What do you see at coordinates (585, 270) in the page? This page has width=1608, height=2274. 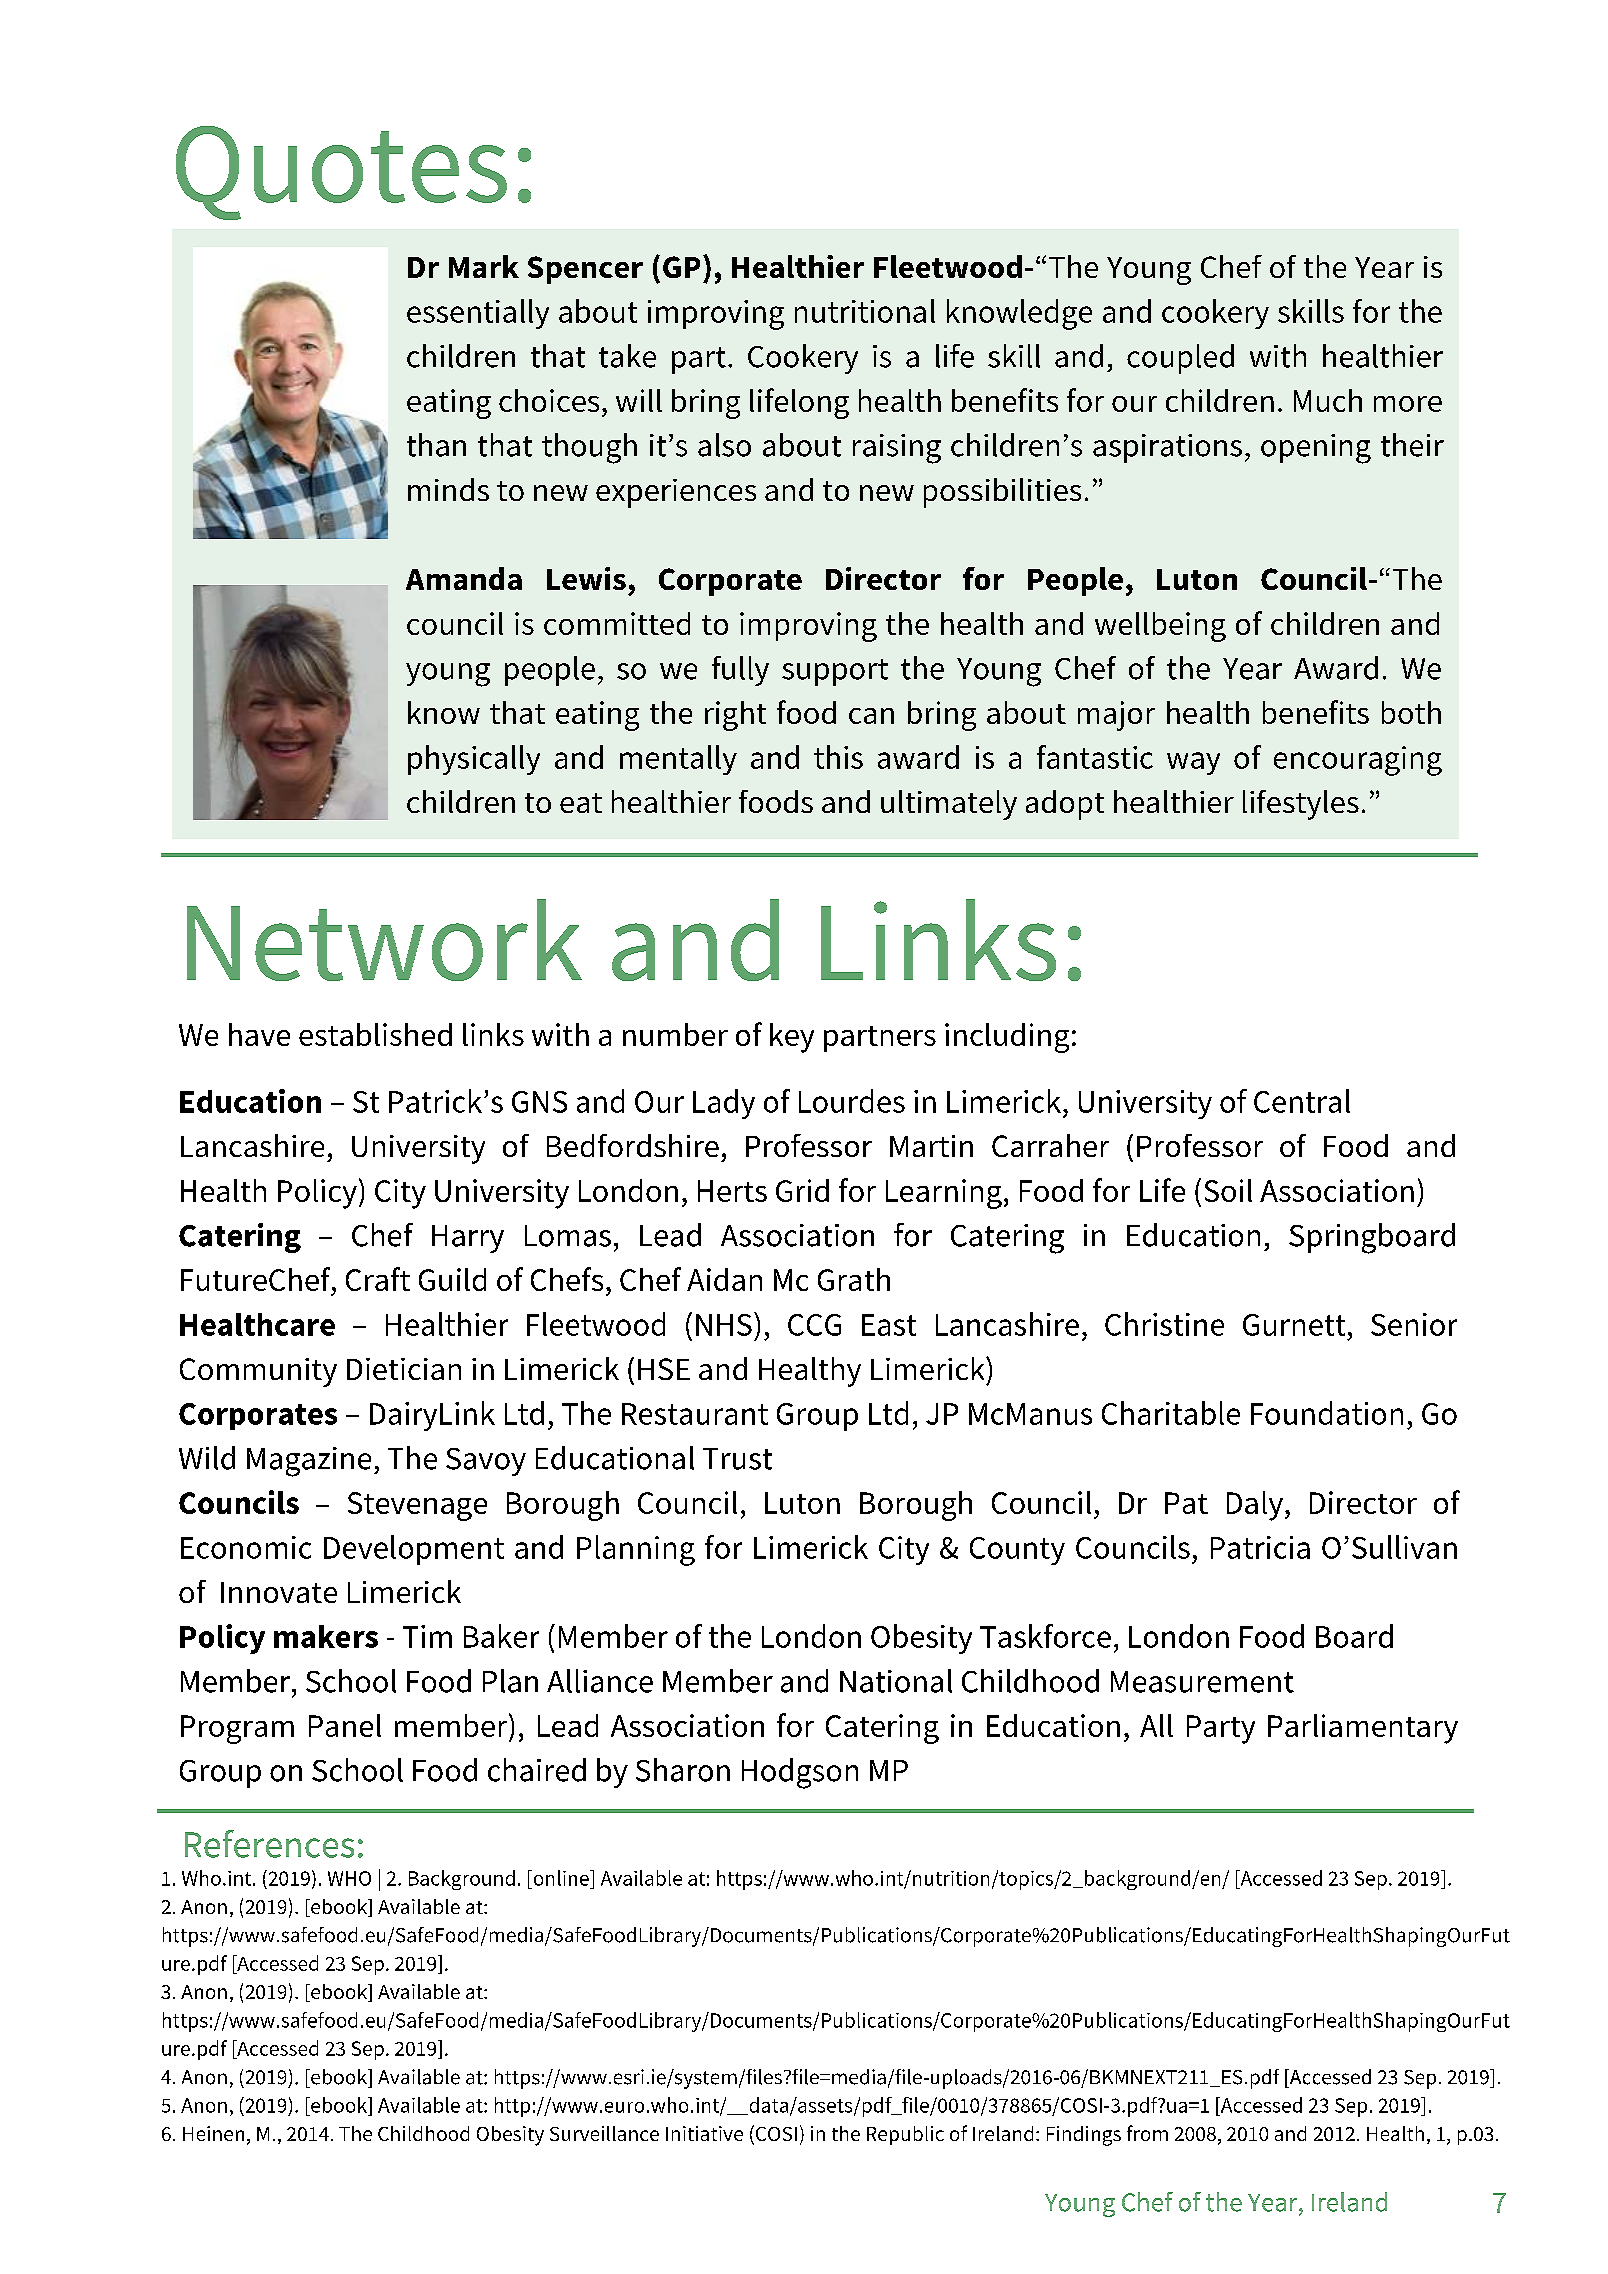 I see `Spencer` at bounding box center [585, 270].
